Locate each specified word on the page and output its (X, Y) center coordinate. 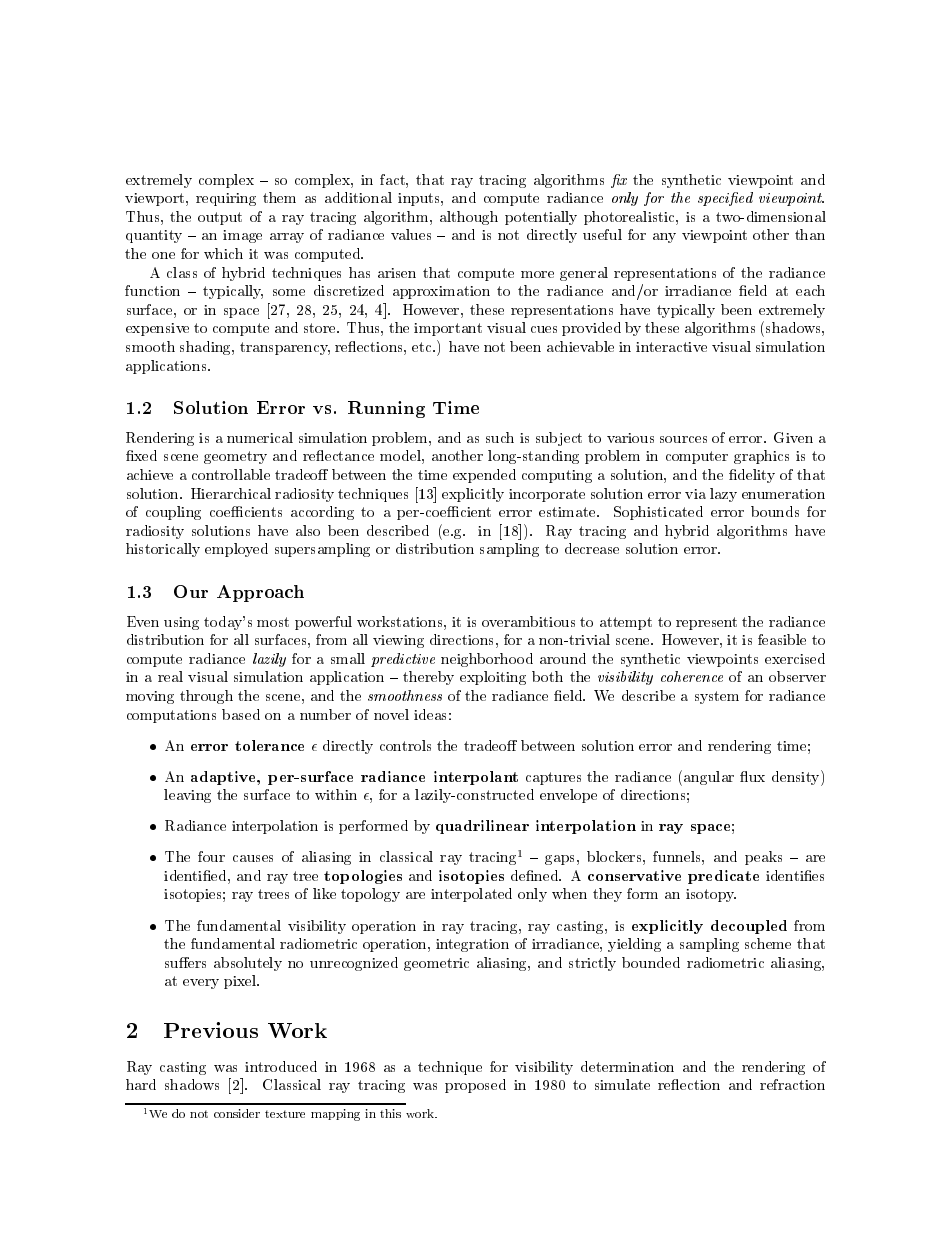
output (220, 218)
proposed (475, 1086)
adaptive (224, 778)
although (469, 218)
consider (237, 1113)
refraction (792, 1084)
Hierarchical (231, 493)
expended (484, 476)
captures (553, 778)
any (664, 238)
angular (709, 778)
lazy (723, 495)
